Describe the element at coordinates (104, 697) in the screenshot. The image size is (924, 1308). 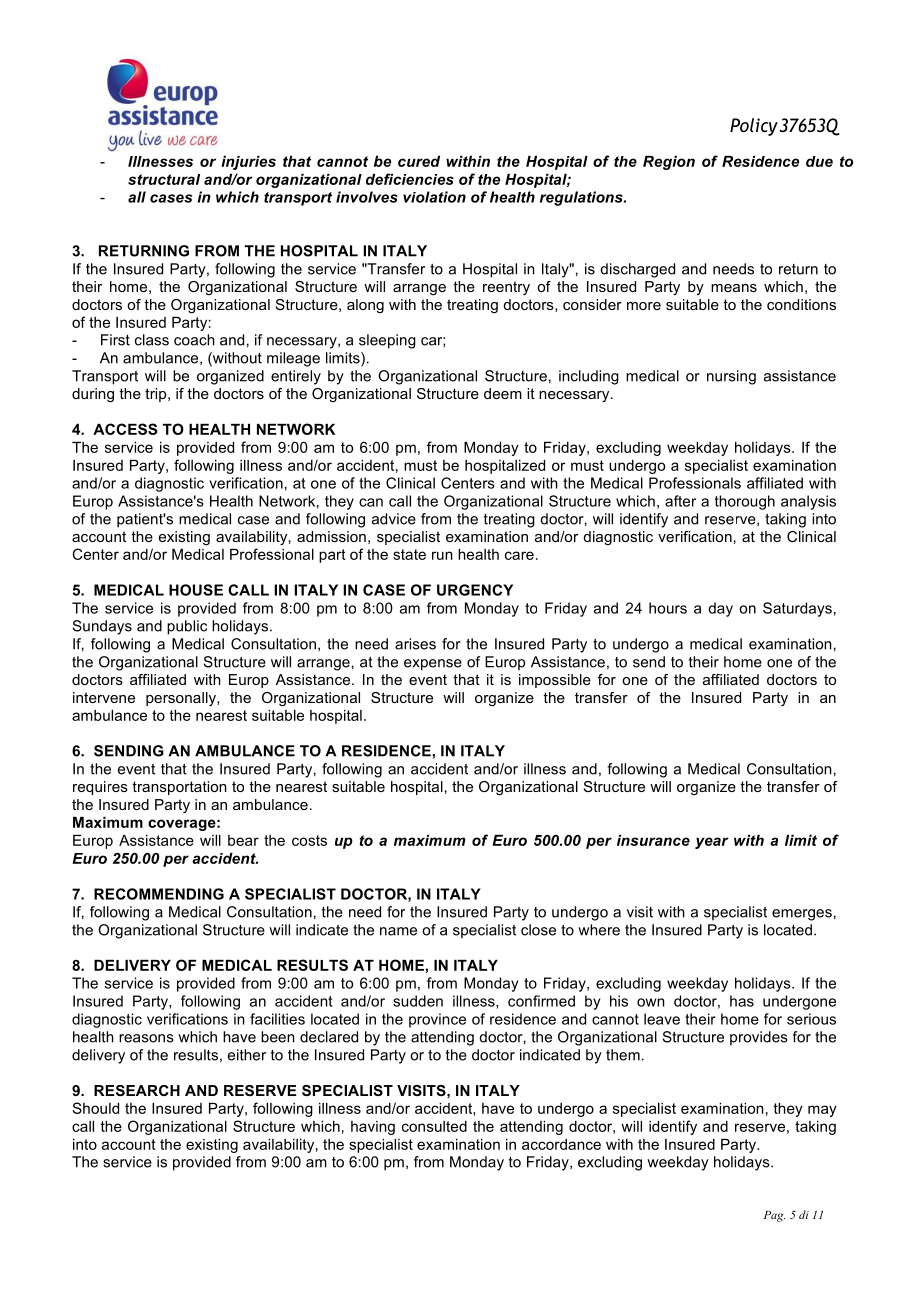
I see `intervene` at that location.
